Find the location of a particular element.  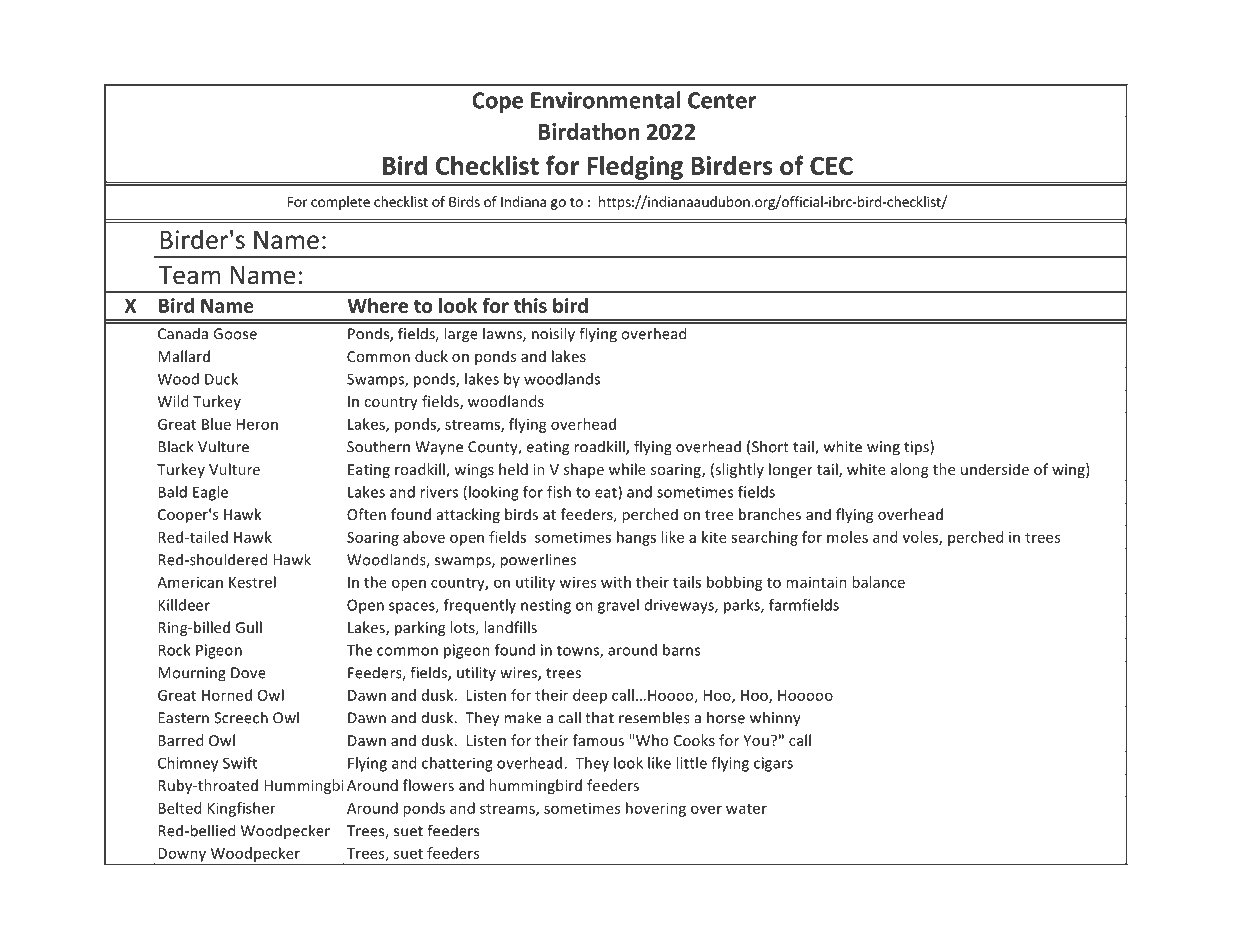

Environmental is located at coordinates (606, 100).
